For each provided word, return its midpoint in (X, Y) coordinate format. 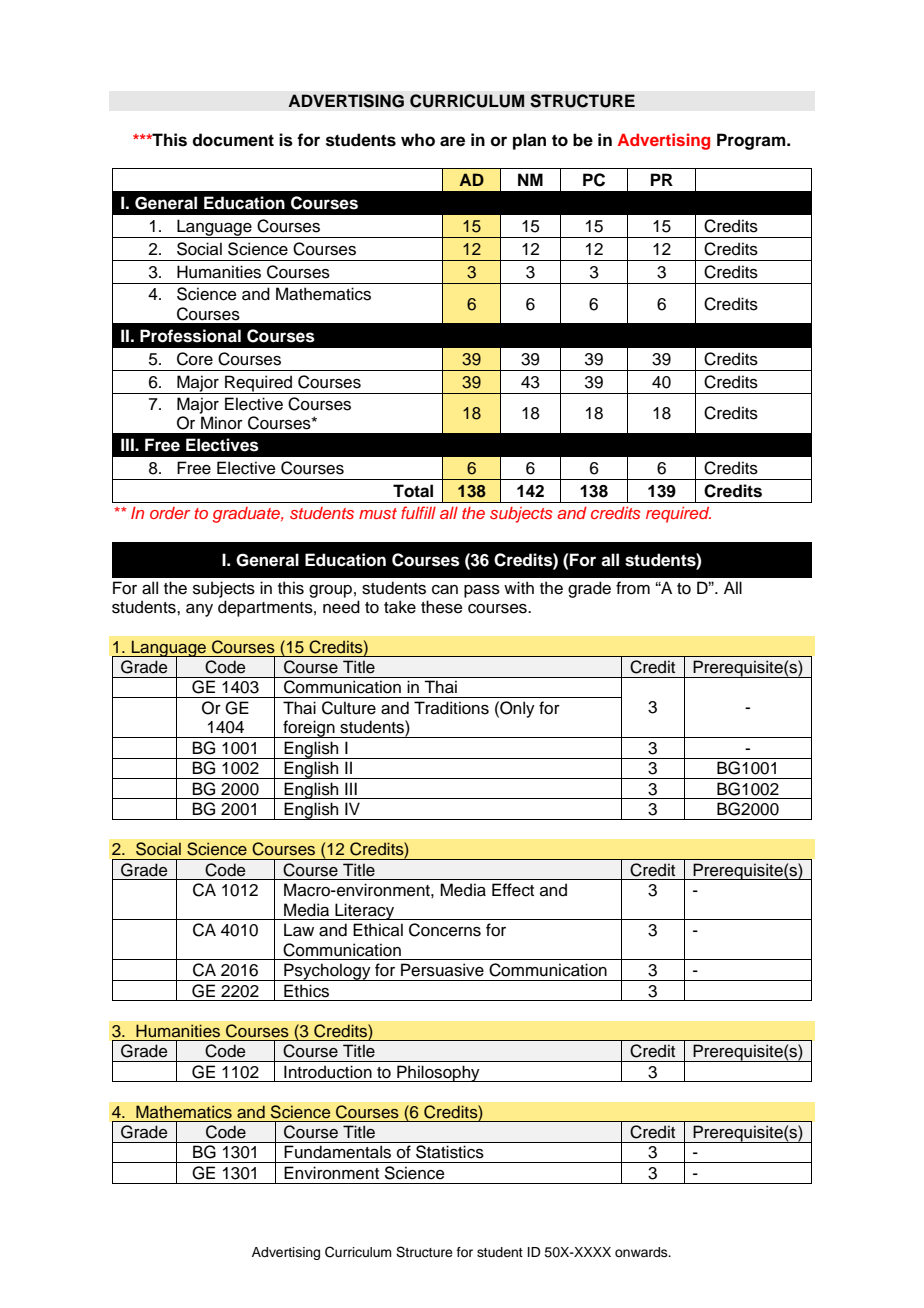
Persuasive (442, 970)
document (233, 140)
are (452, 141)
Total (413, 491)
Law (299, 930)
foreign (309, 729)
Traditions (451, 708)
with (519, 587)
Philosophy (438, 1073)
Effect (513, 890)
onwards (642, 1252)
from (633, 588)
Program (752, 141)
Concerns (445, 930)
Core (195, 359)
